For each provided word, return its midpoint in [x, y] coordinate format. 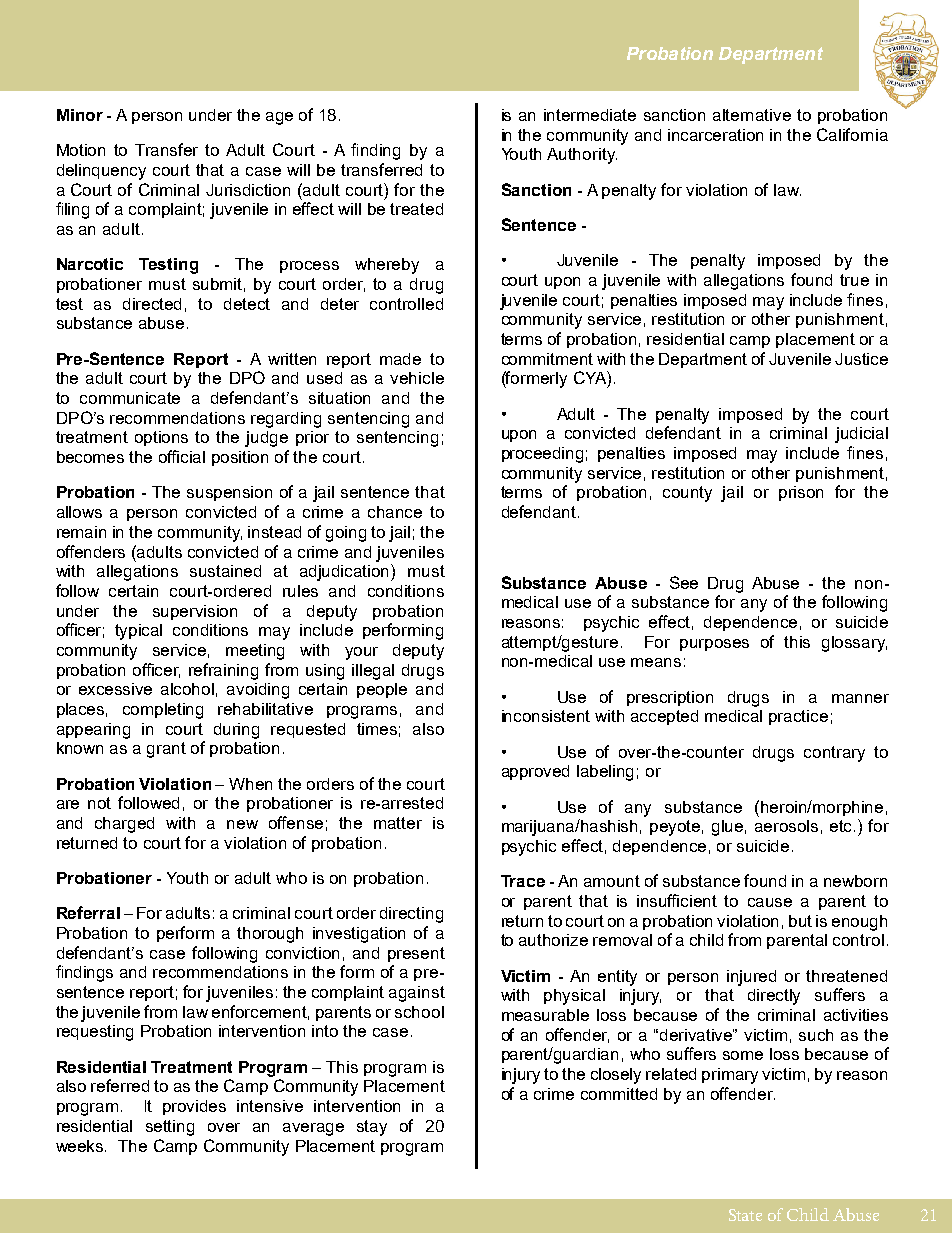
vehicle [417, 378]
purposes [714, 645]
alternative [752, 115]
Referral [88, 912]
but [800, 921]
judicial [861, 435]
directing [411, 915]
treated [416, 209]
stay [372, 1128]
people [382, 690]
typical [138, 632]
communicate [130, 398]
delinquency [101, 172]
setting [170, 1128]
